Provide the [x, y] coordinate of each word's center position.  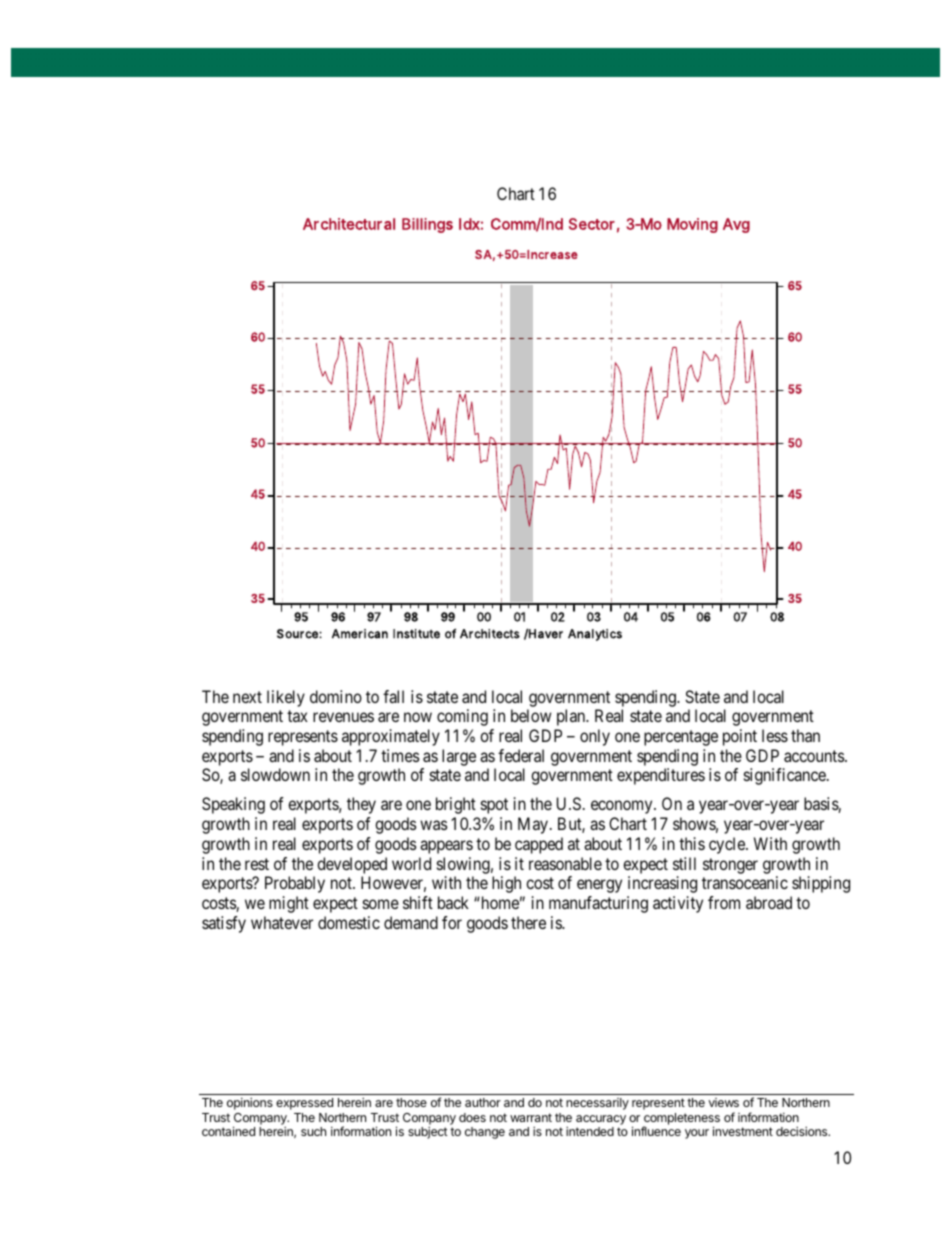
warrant [531, 1117]
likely [286, 698]
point [740, 737]
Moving [692, 225]
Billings [427, 225]
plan [572, 717]
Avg [736, 225]
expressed [304, 1104]
